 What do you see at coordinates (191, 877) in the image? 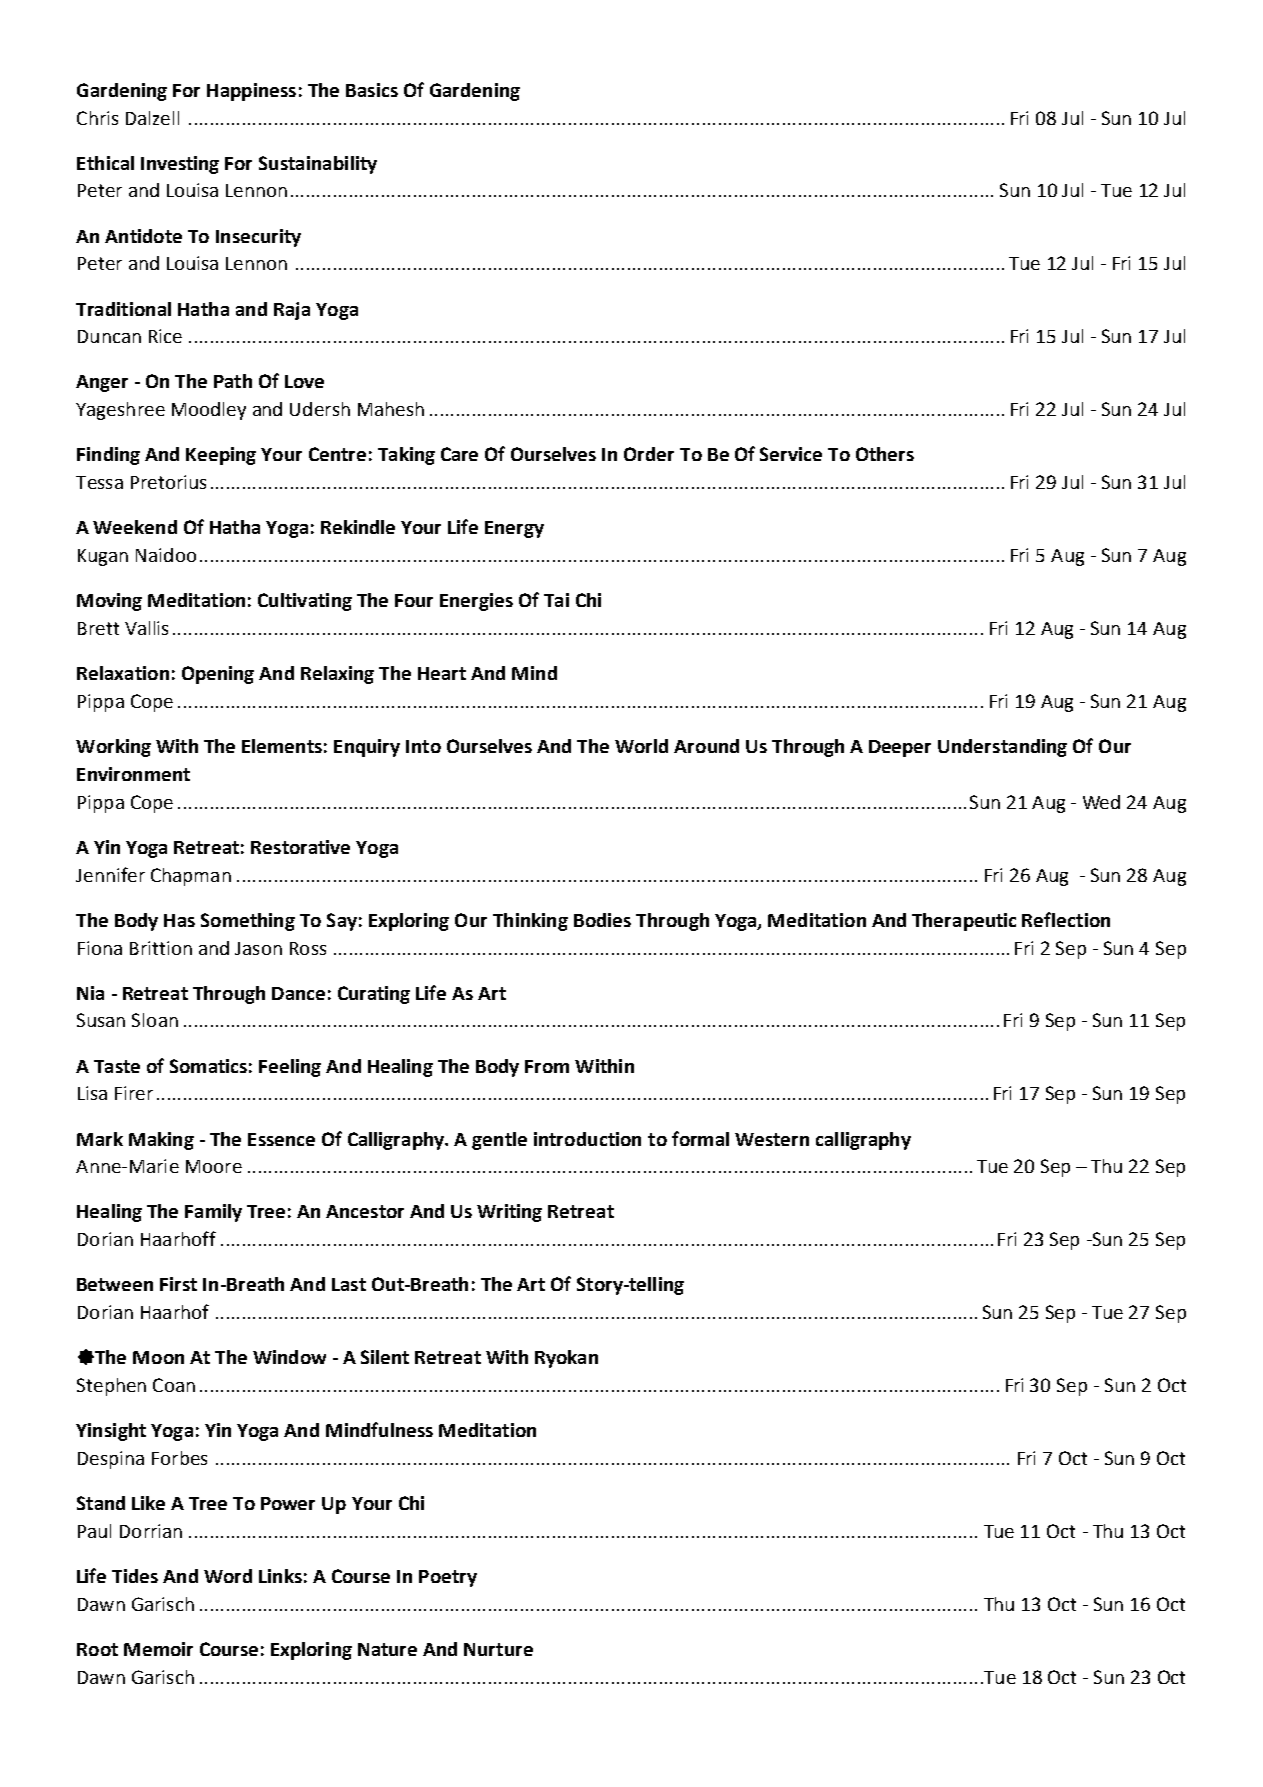
I see `Chapman` at bounding box center [191, 877].
